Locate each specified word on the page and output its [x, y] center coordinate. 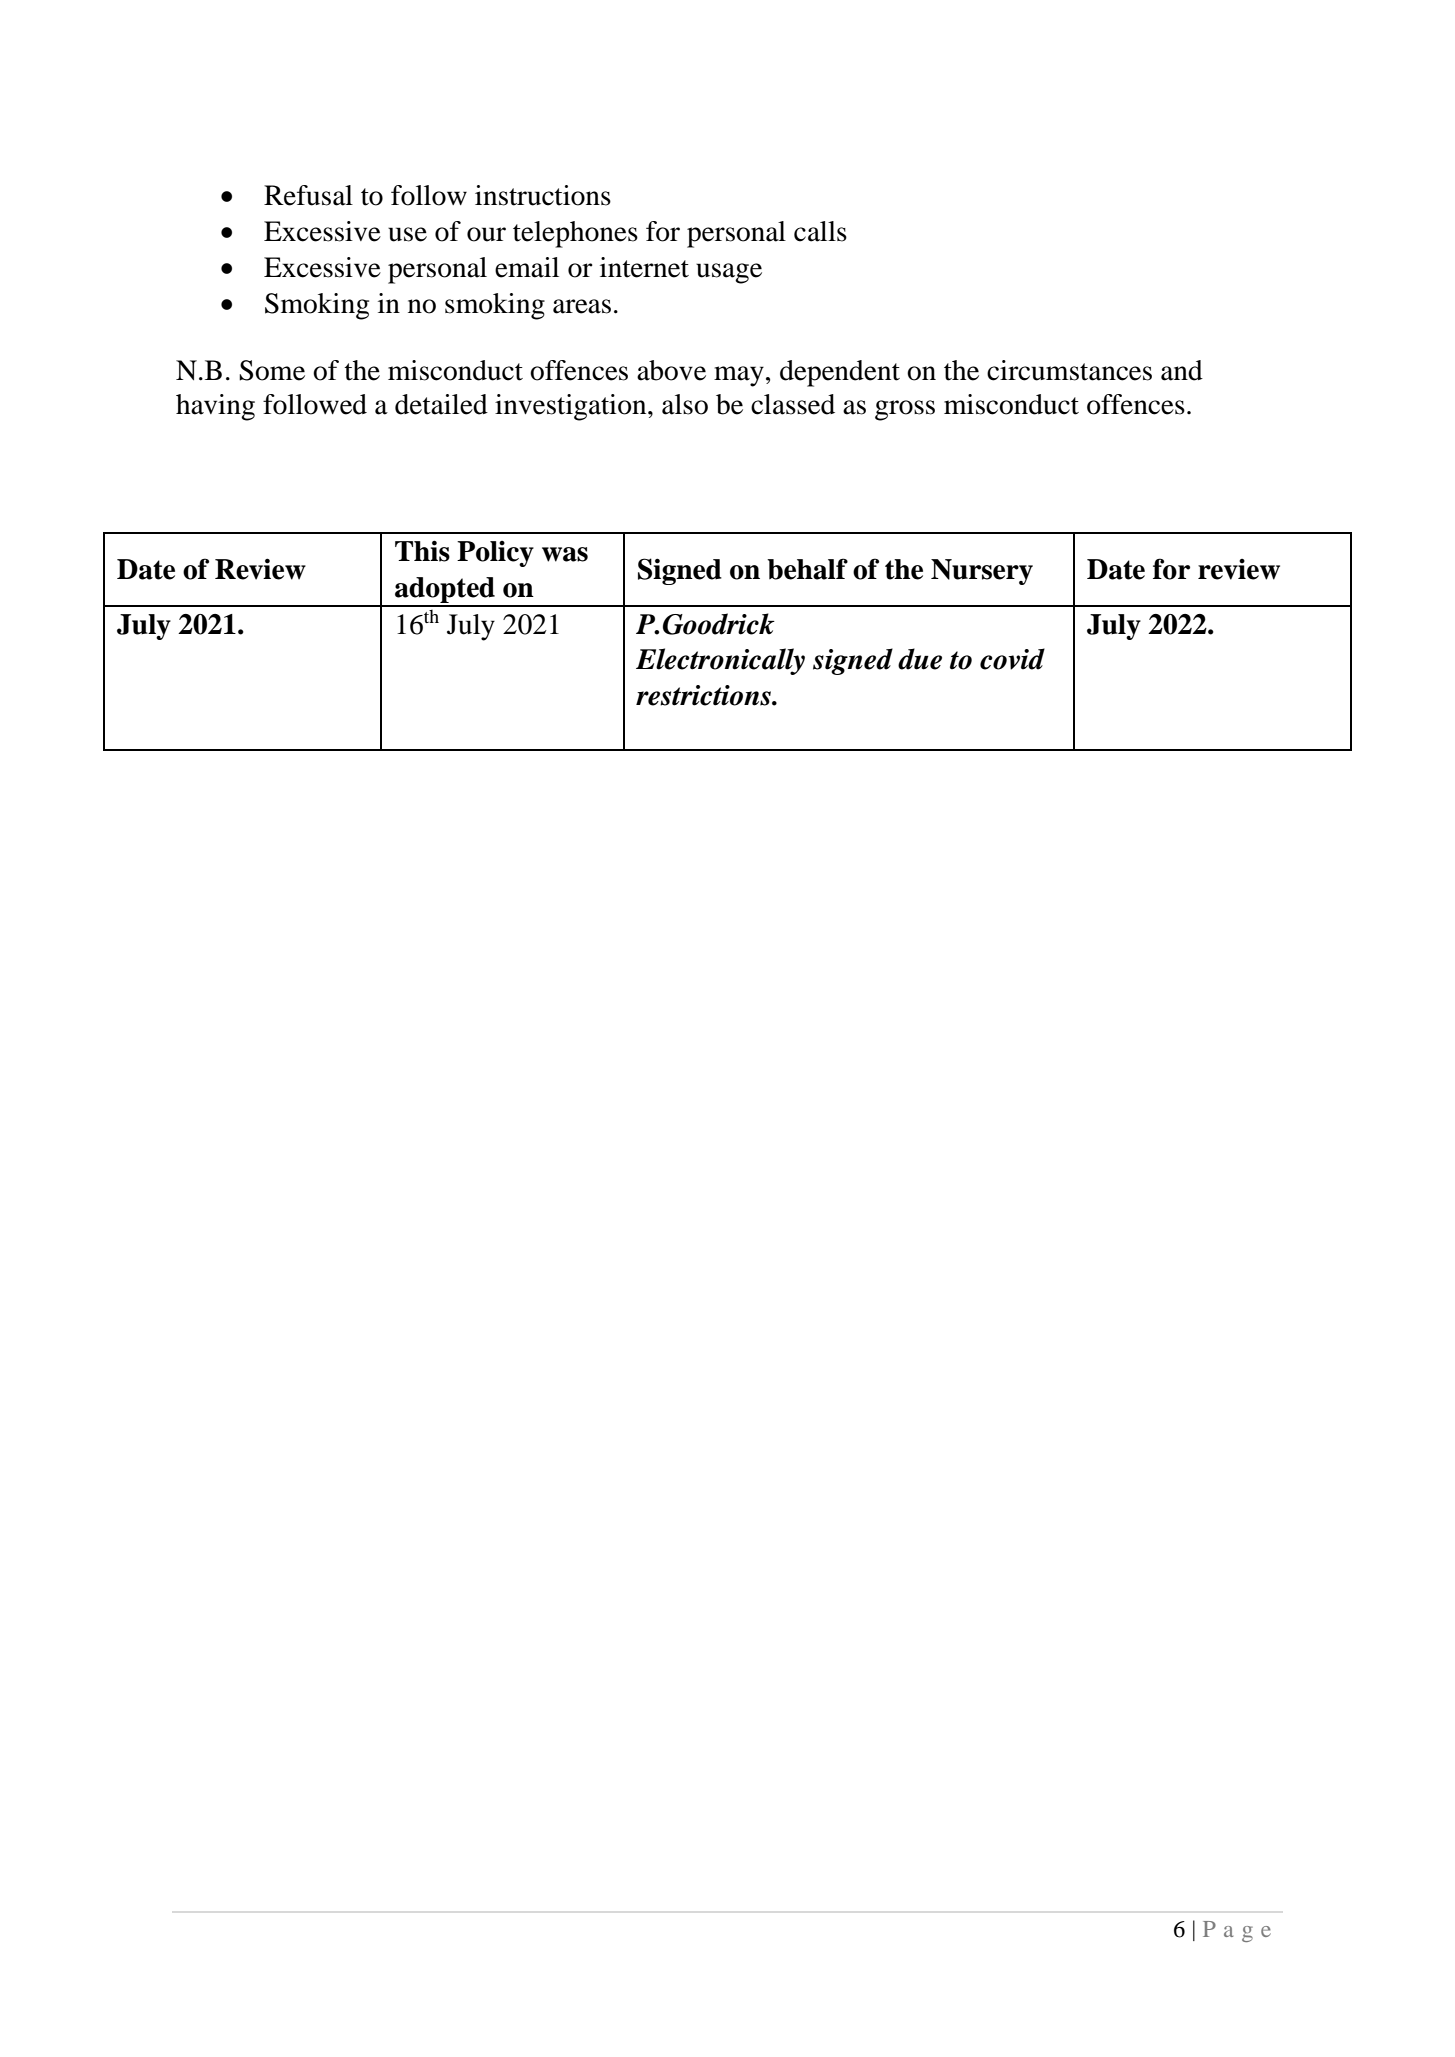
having [215, 407]
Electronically [720, 661]
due [920, 659]
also [685, 404]
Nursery [982, 572]
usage [729, 273]
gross [905, 410]
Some [272, 370]
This [422, 551]
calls [820, 231]
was [565, 554]
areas [582, 306]
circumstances [1069, 370]
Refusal [308, 195]
